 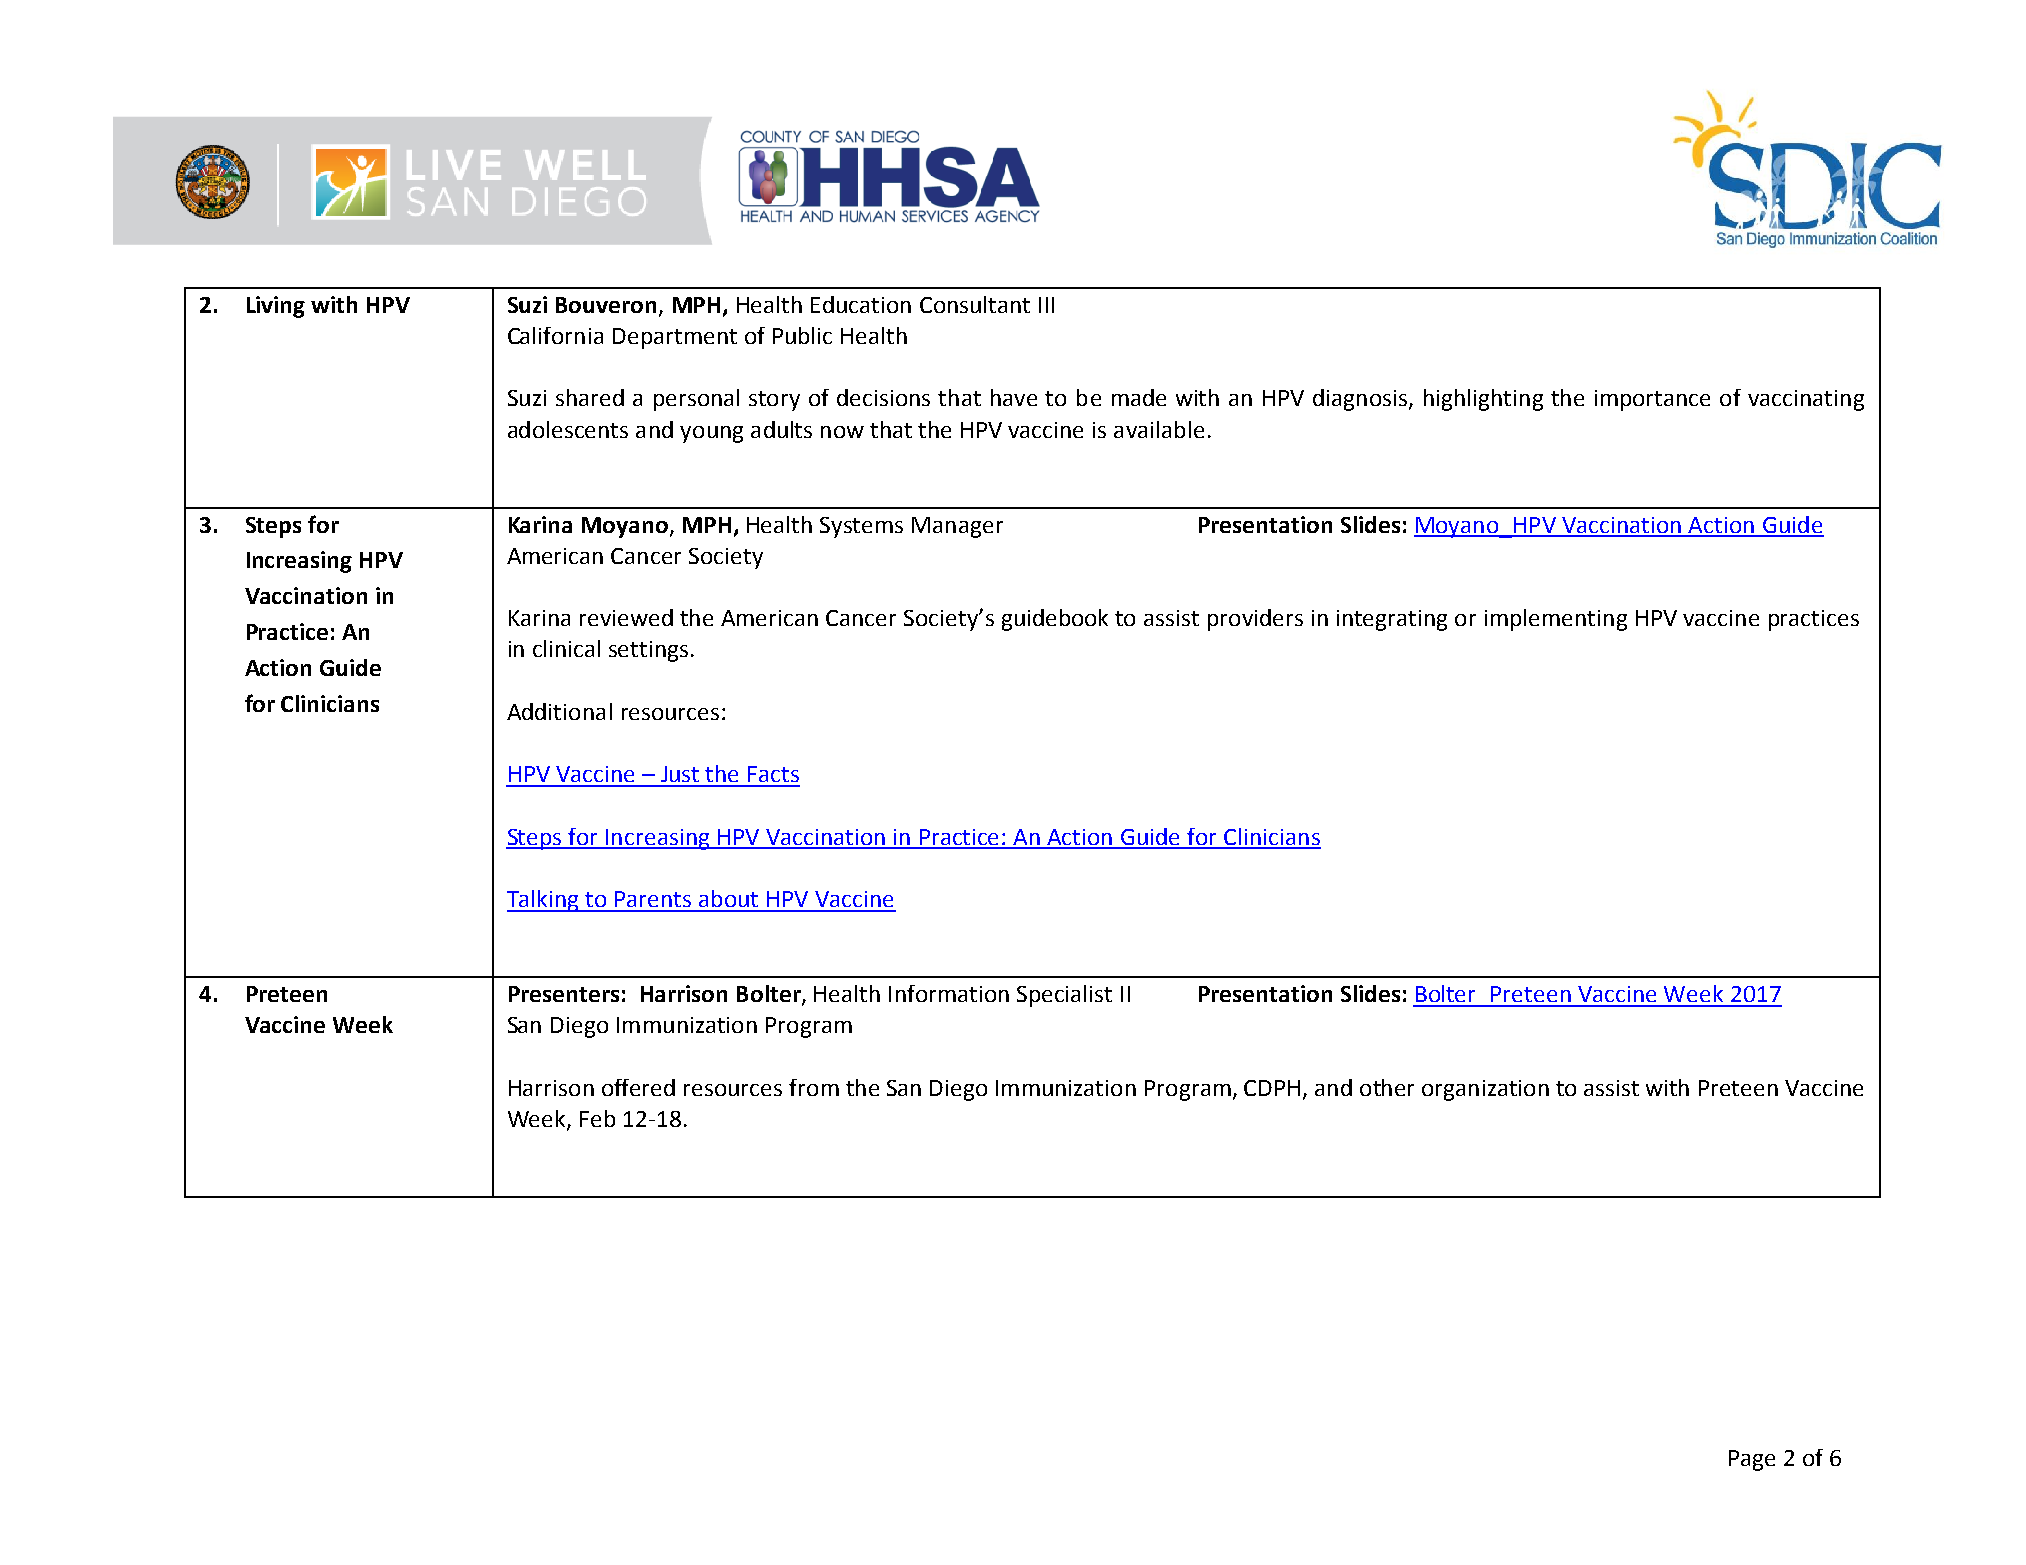 I want to click on III, so click(x=1046, y=305).
